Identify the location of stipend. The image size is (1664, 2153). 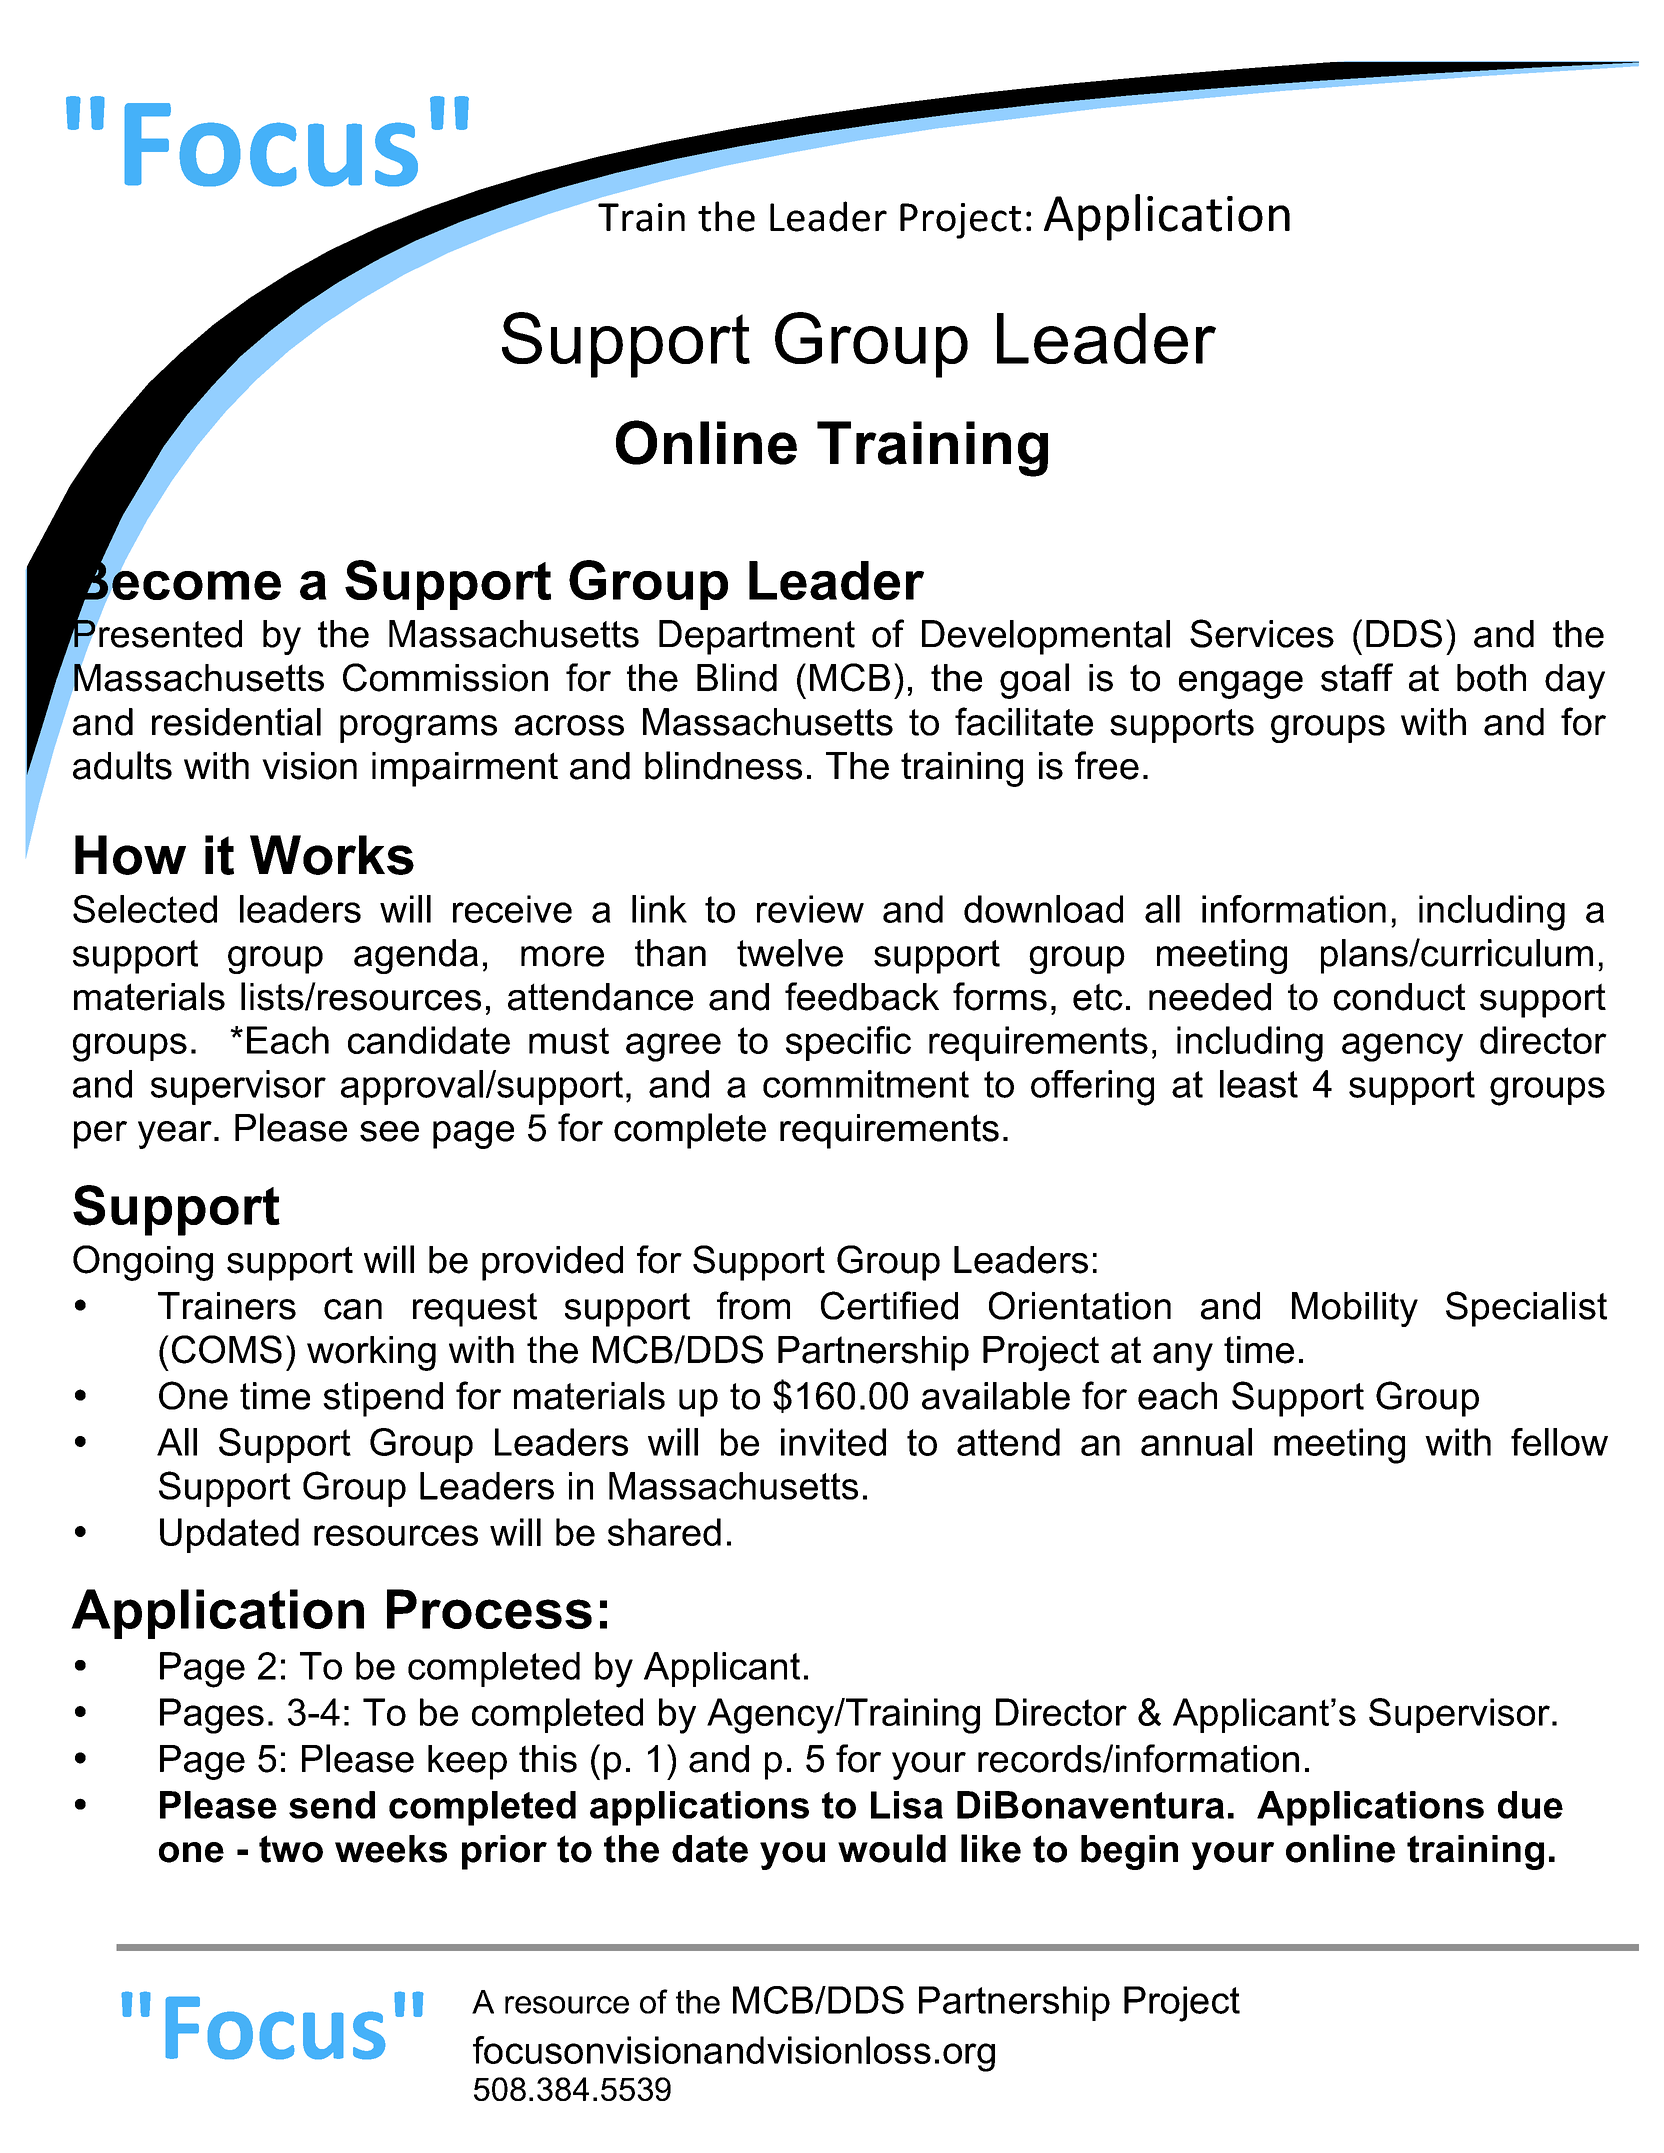
(383, 1399).
